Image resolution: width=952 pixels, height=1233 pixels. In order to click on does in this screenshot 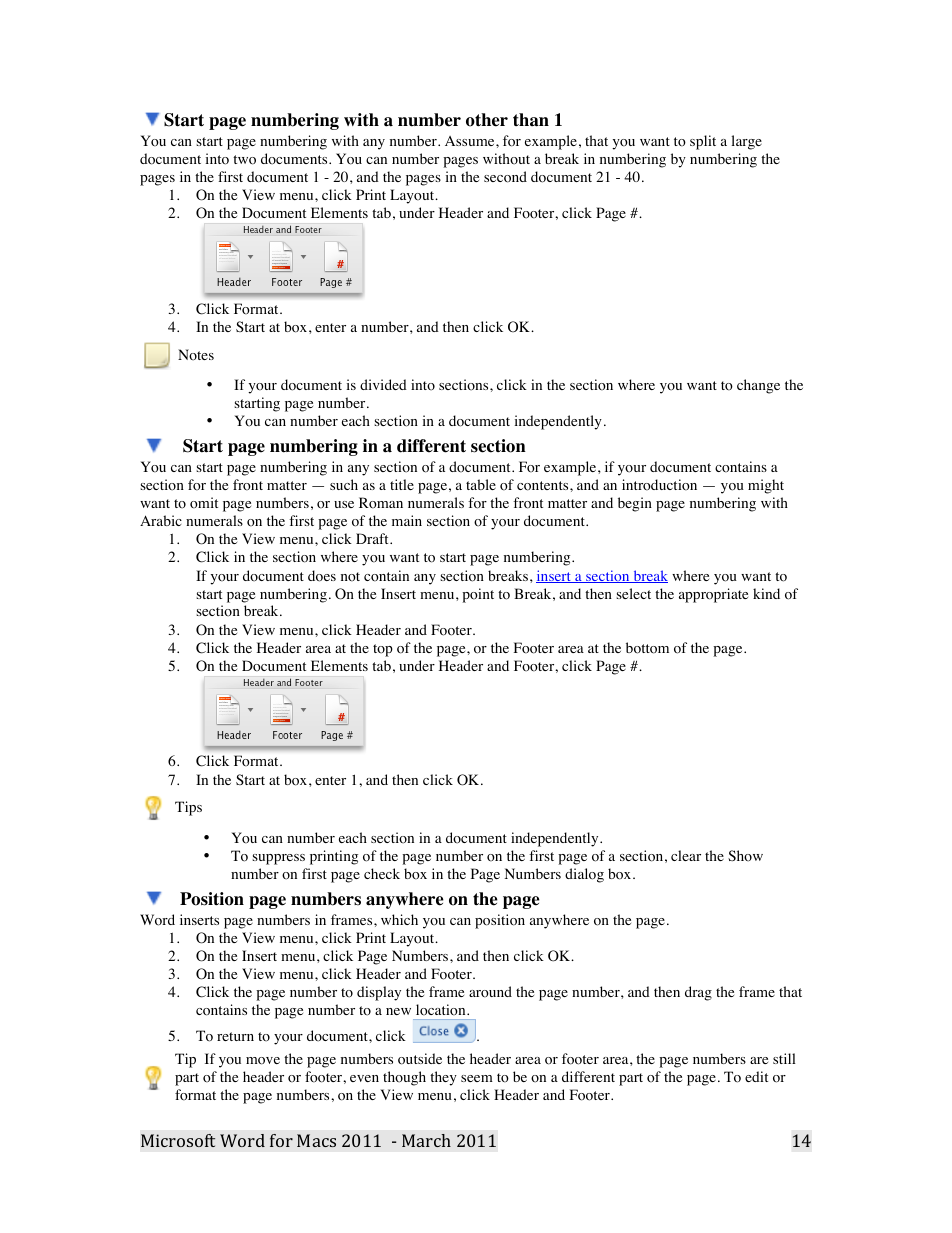, I will do `click(322, 576)`.
